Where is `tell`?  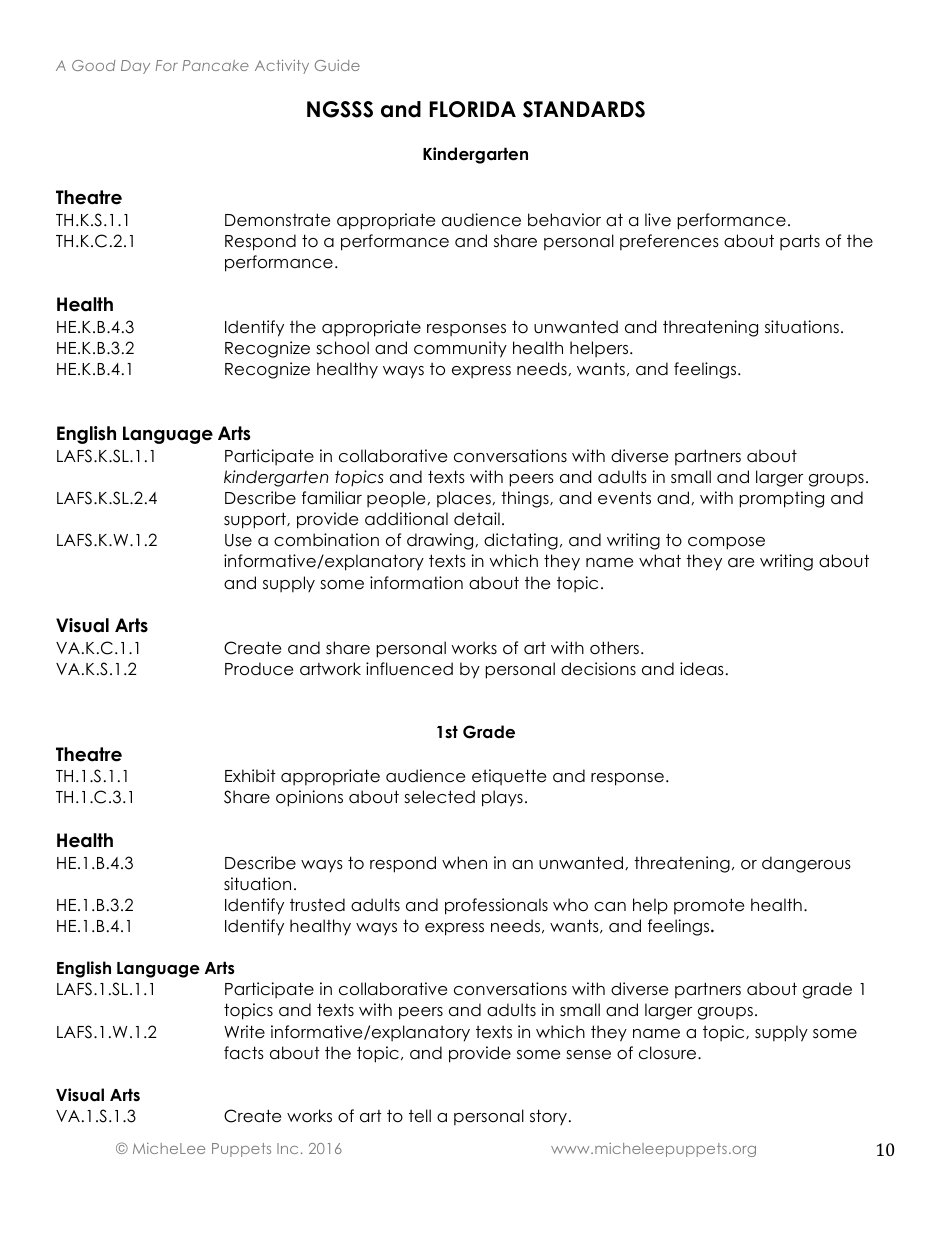
tell is located at coordinates (420, 1116).
